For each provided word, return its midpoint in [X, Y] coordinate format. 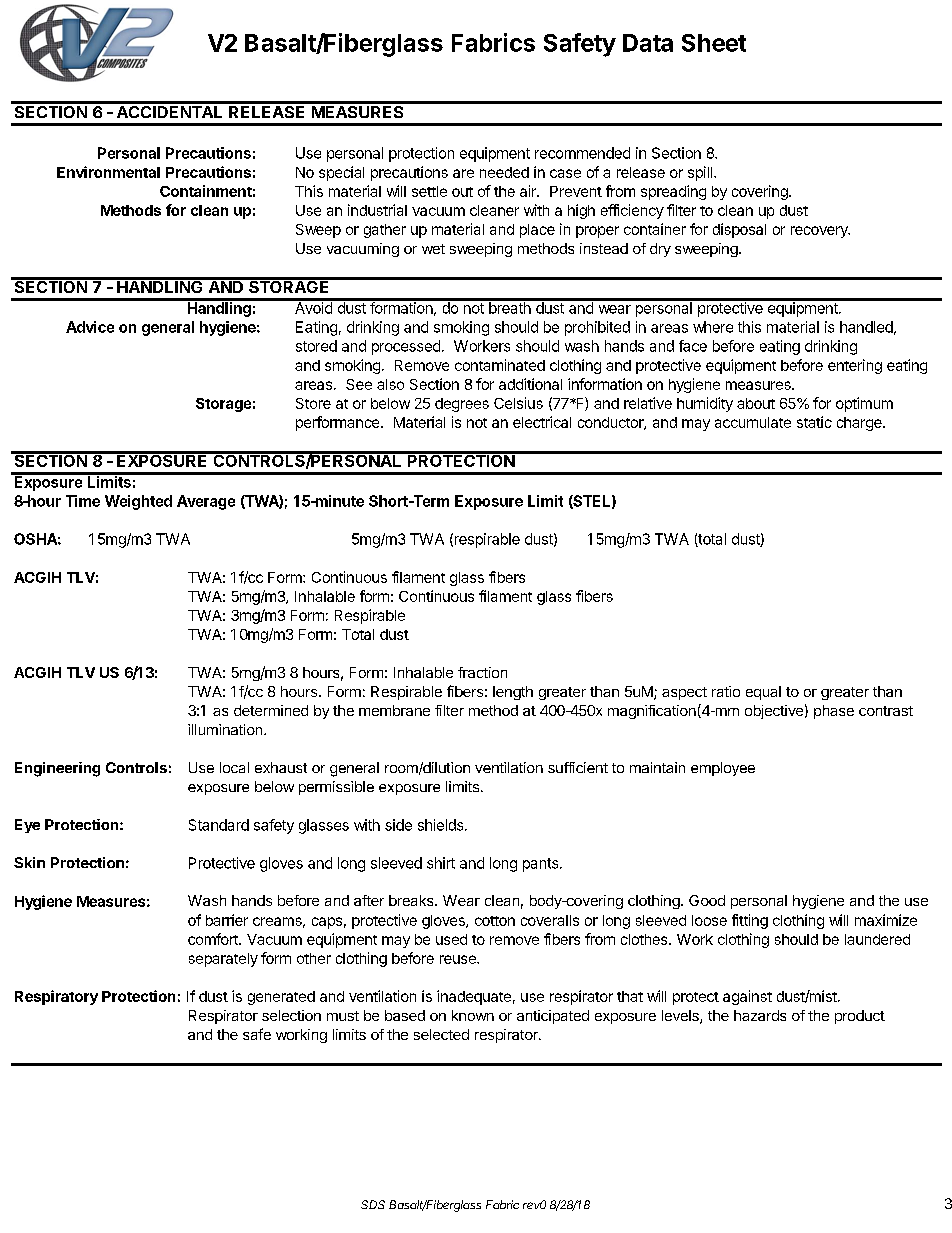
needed [504, 172]
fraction [482, 672]
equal [763, 693]
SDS [373, 1204]
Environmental [108, 172]
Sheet [714, 43]
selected [441, 1034]
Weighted [138, 502]
